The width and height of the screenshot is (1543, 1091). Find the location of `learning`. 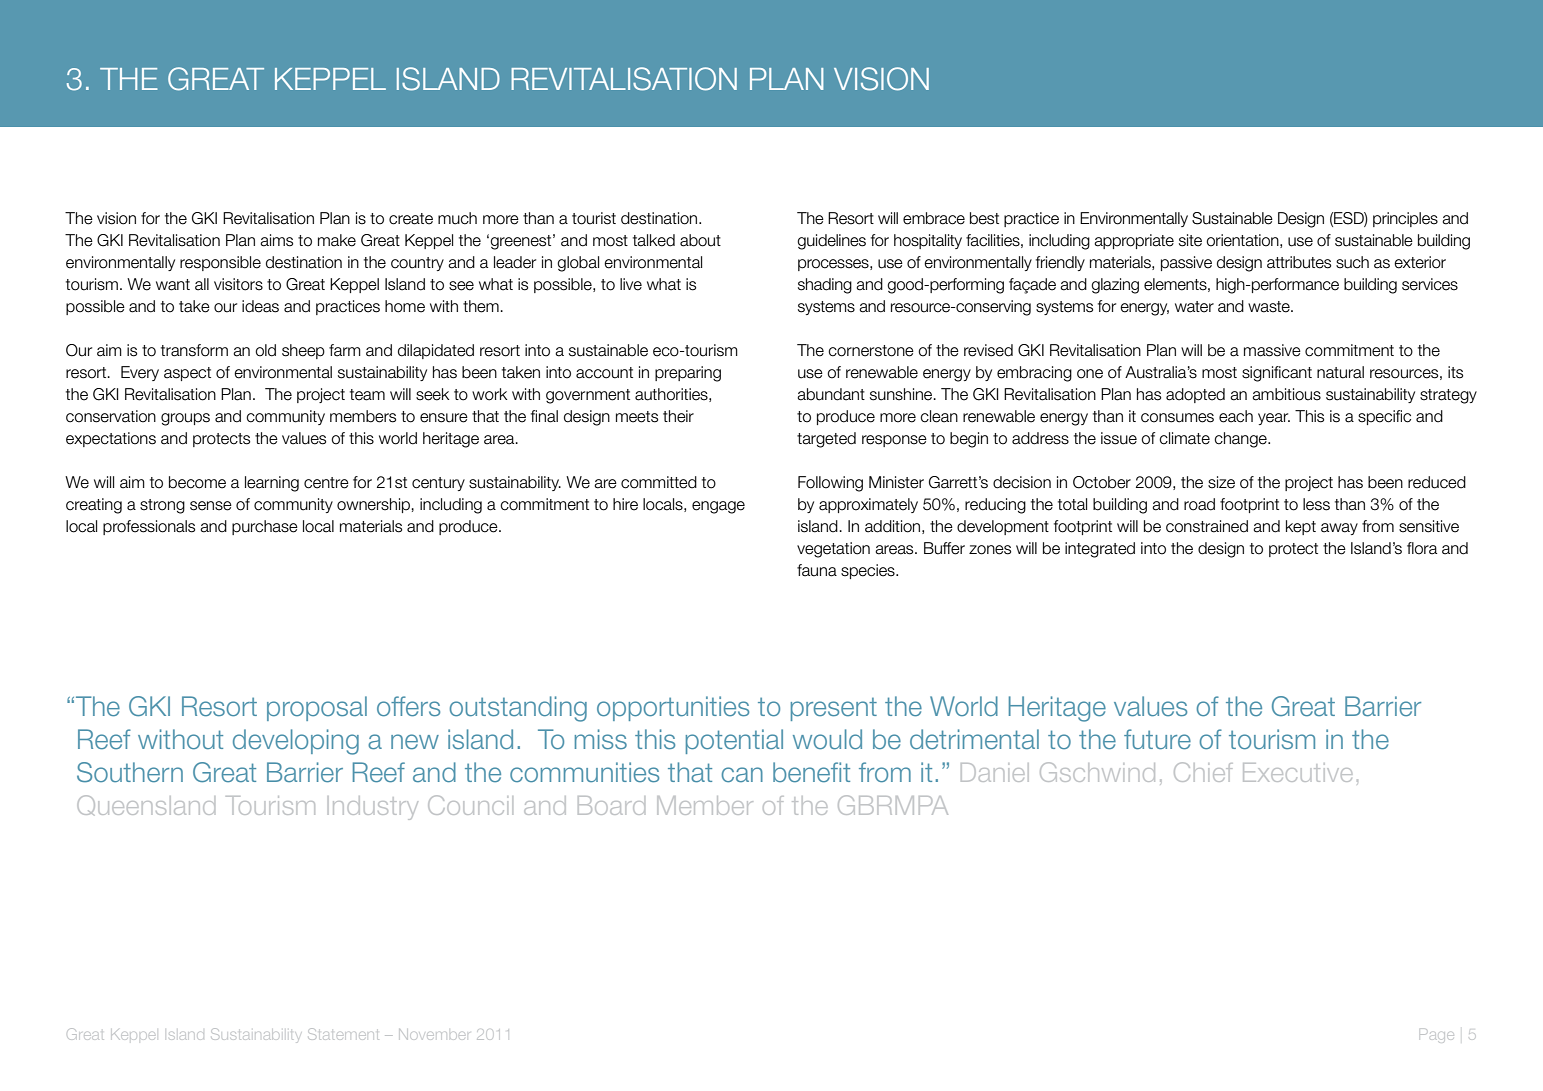

learning is located at coordinates (272, 484).
